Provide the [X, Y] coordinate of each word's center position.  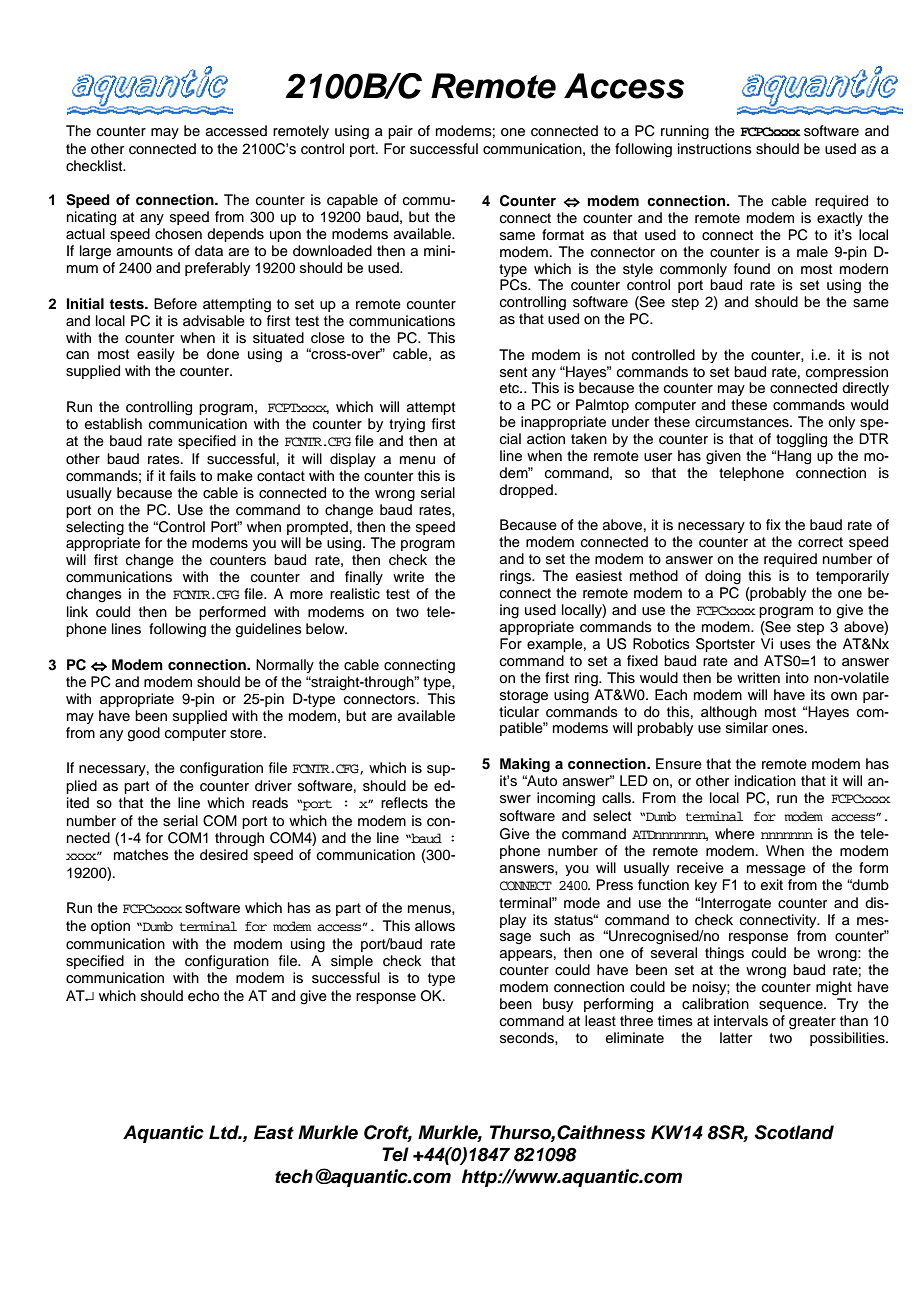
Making [525, 765]
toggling [801, 440]
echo [203, 996]
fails [183, 476]
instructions [715, 149]
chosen [178, 234]
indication [765, 781]
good [144, 734]
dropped [526, 491]
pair [400, 132]
